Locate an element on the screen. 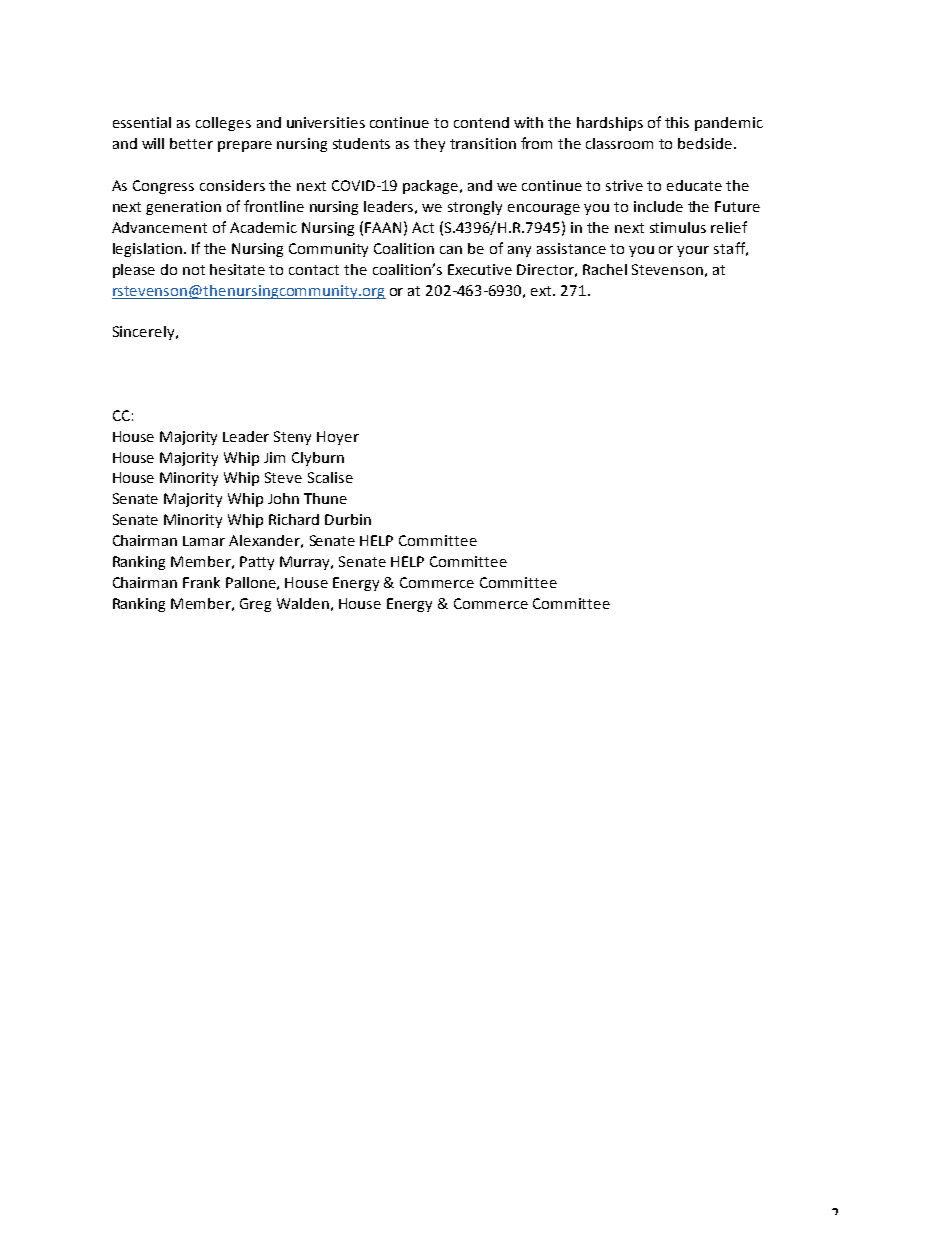  Jim is located at coordinates (274, 457).
